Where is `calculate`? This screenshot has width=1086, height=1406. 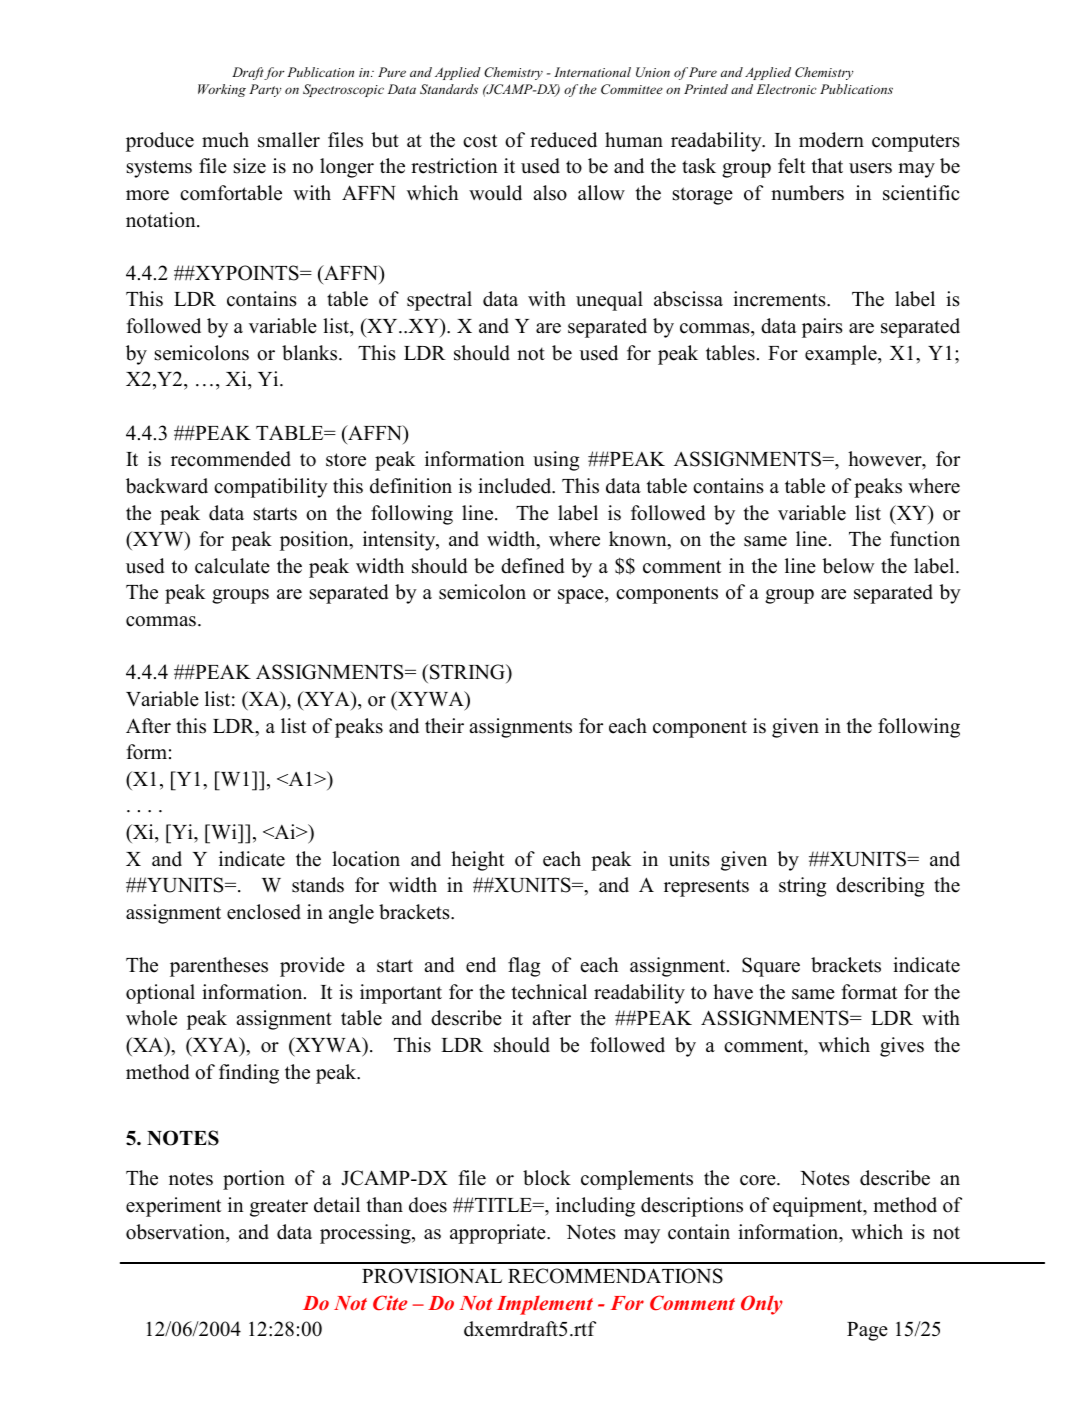
calculate is located at coordinates (232, 566).
